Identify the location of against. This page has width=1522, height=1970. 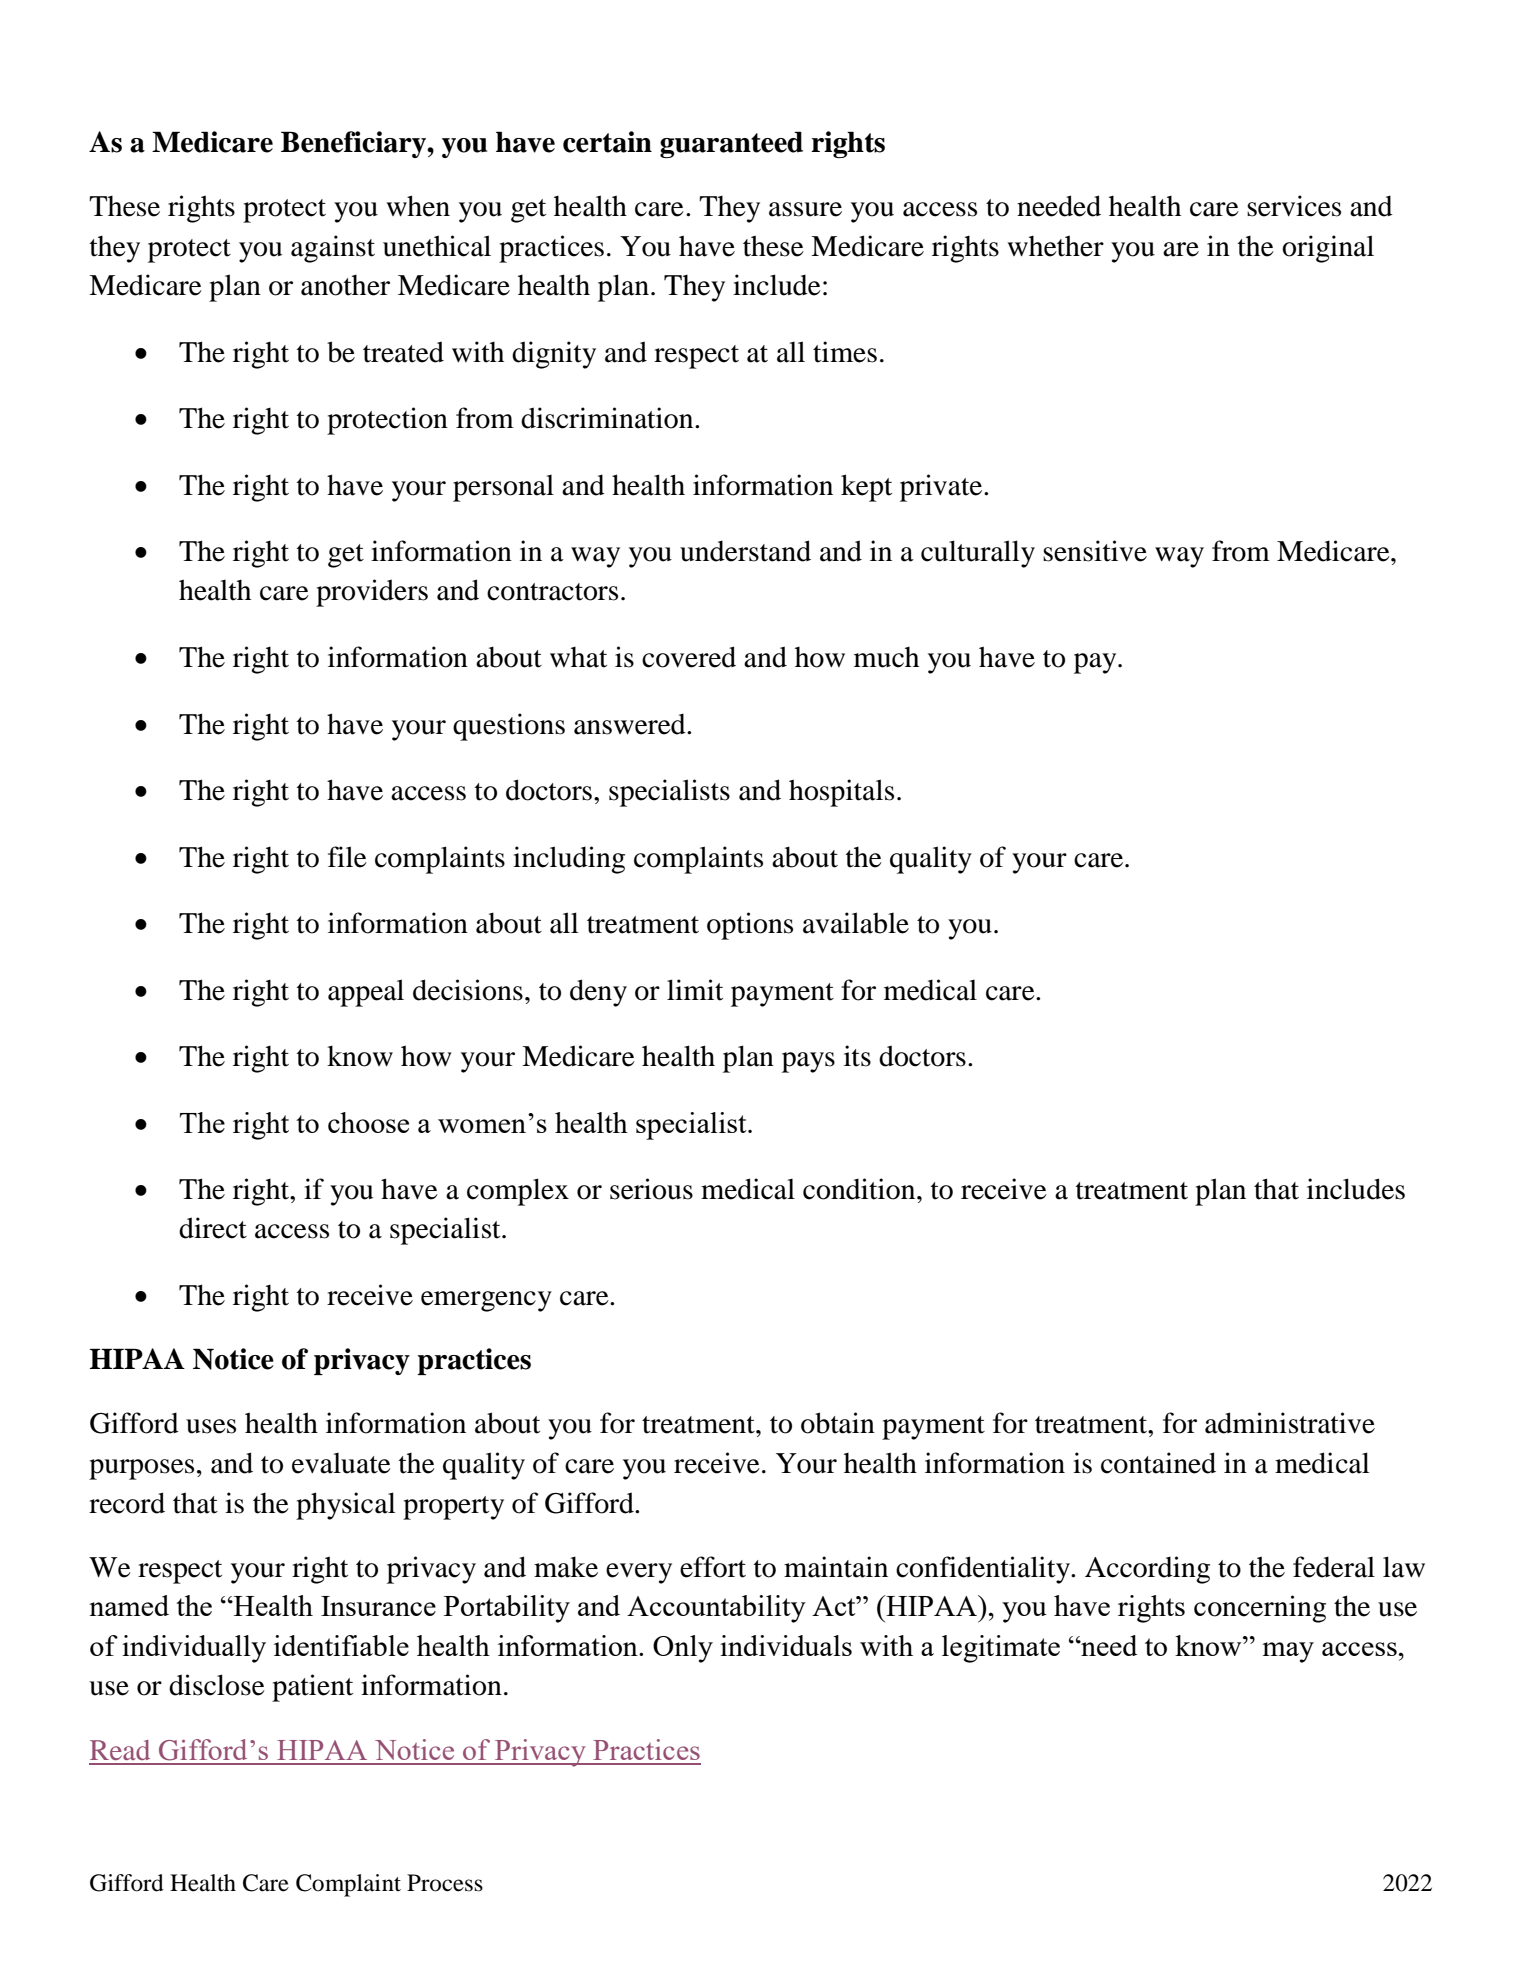
(333, 249).
